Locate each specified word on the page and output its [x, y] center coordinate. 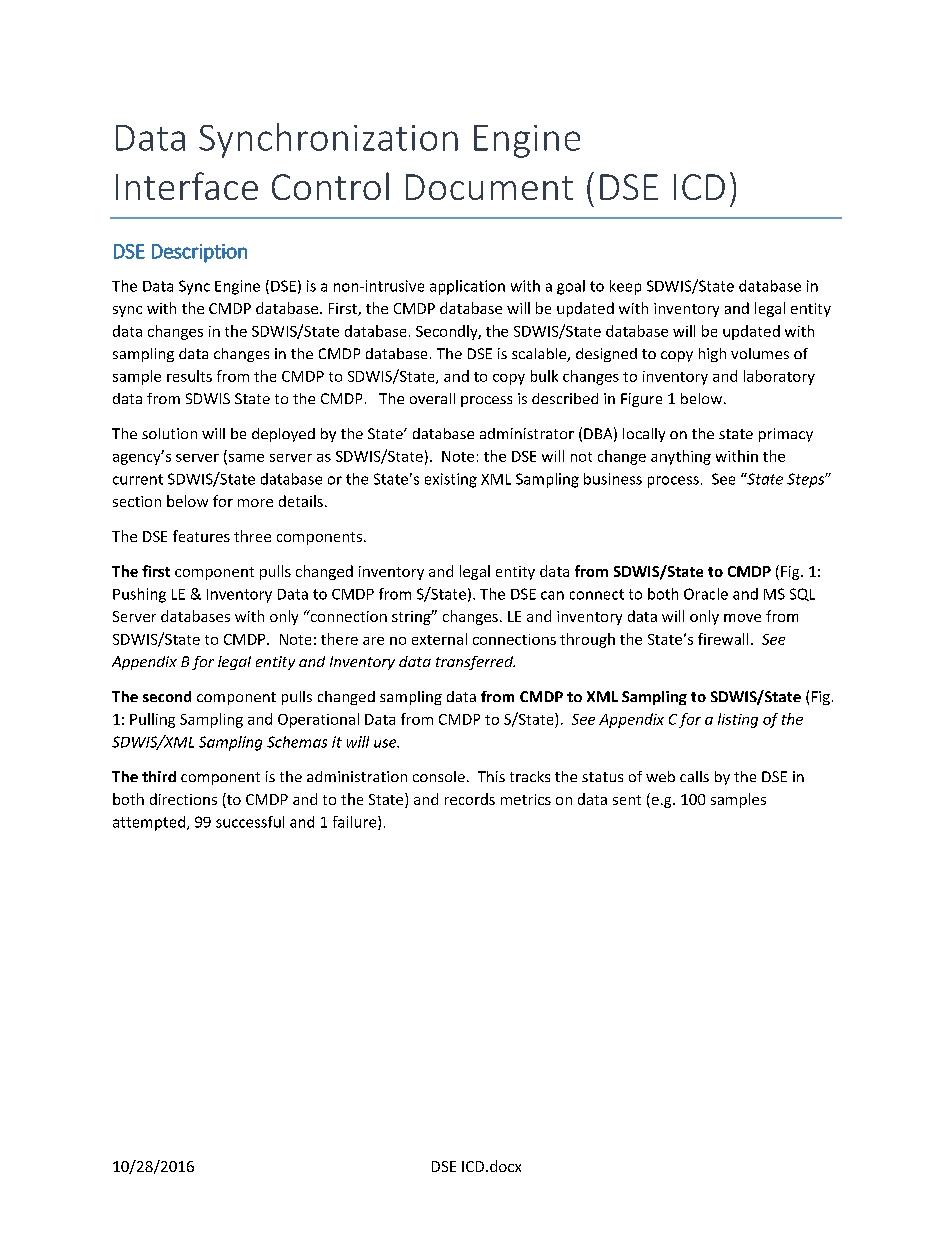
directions [183, 799]
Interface [187, 186]
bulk [544, 376]
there [339, 639]
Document [489, 187]
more [255, 503]
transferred [475, 663]
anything [681, 457]
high [712, 355]
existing [451, 480]
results [189, 376]
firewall [723, 639]
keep [625, 287]
